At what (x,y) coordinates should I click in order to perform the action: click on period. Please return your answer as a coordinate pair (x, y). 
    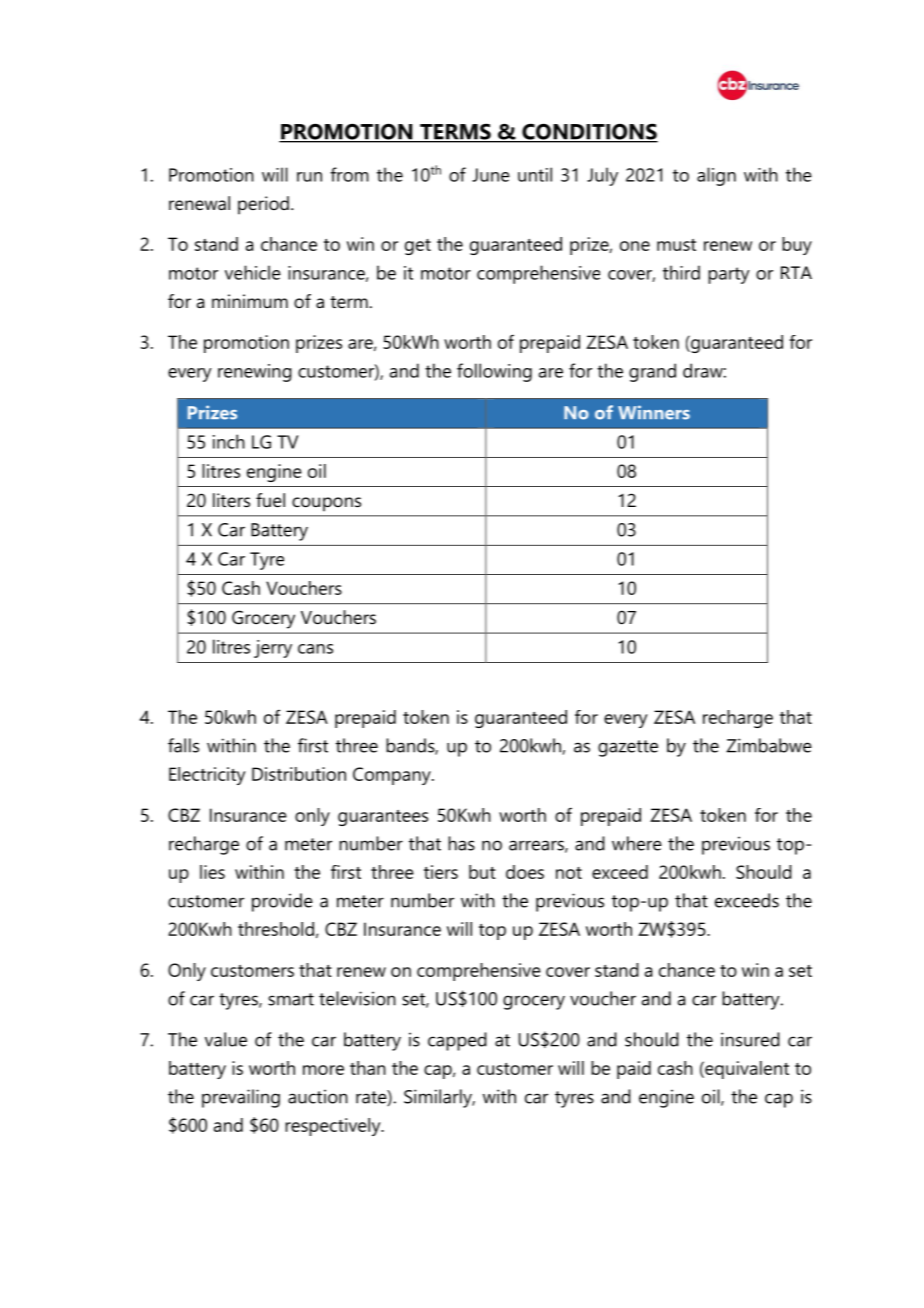
    Looking at the image, I should click on (263, 205).
